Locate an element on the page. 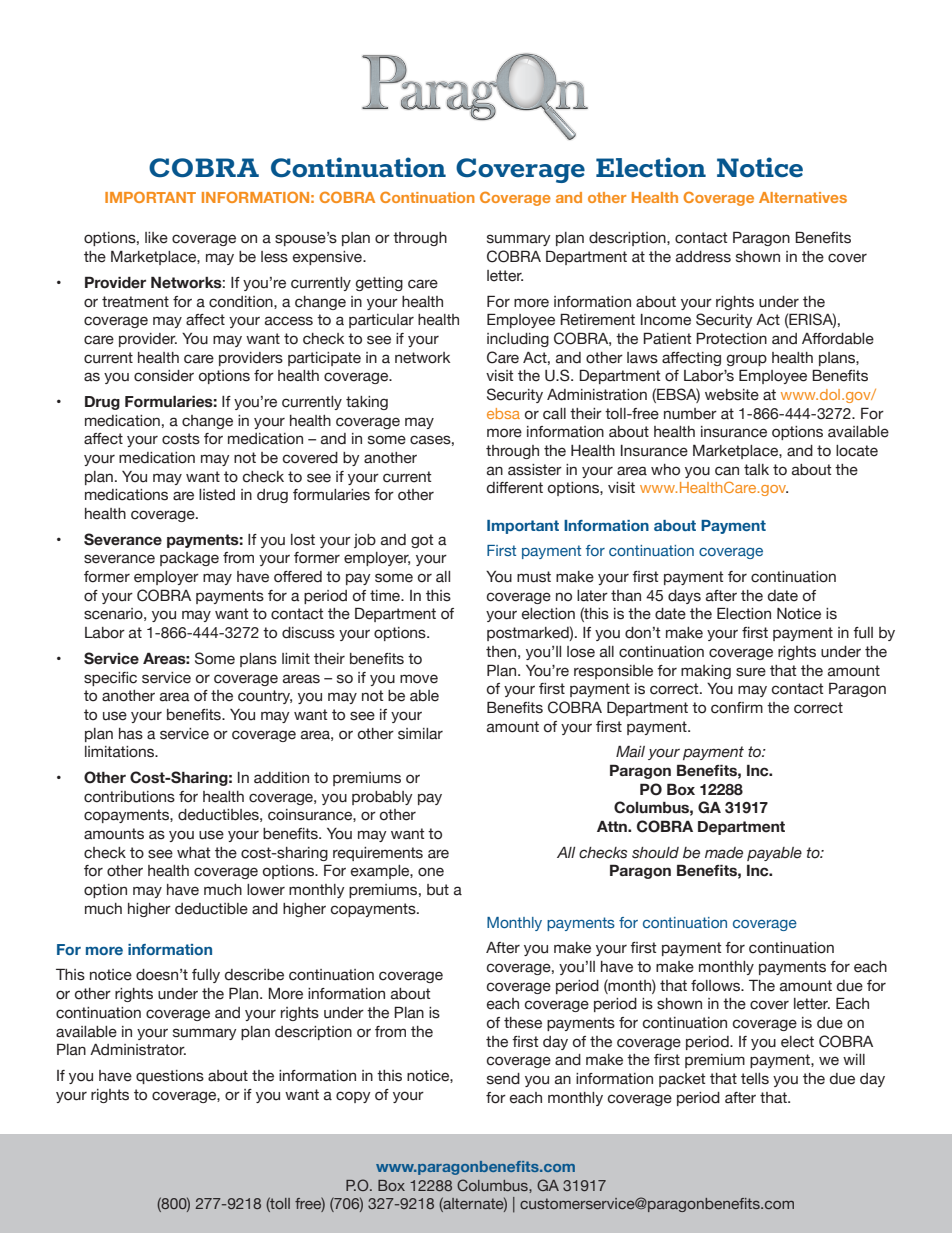 This page has height=1233, width=952. talk is located at coordinates (756, 470).
